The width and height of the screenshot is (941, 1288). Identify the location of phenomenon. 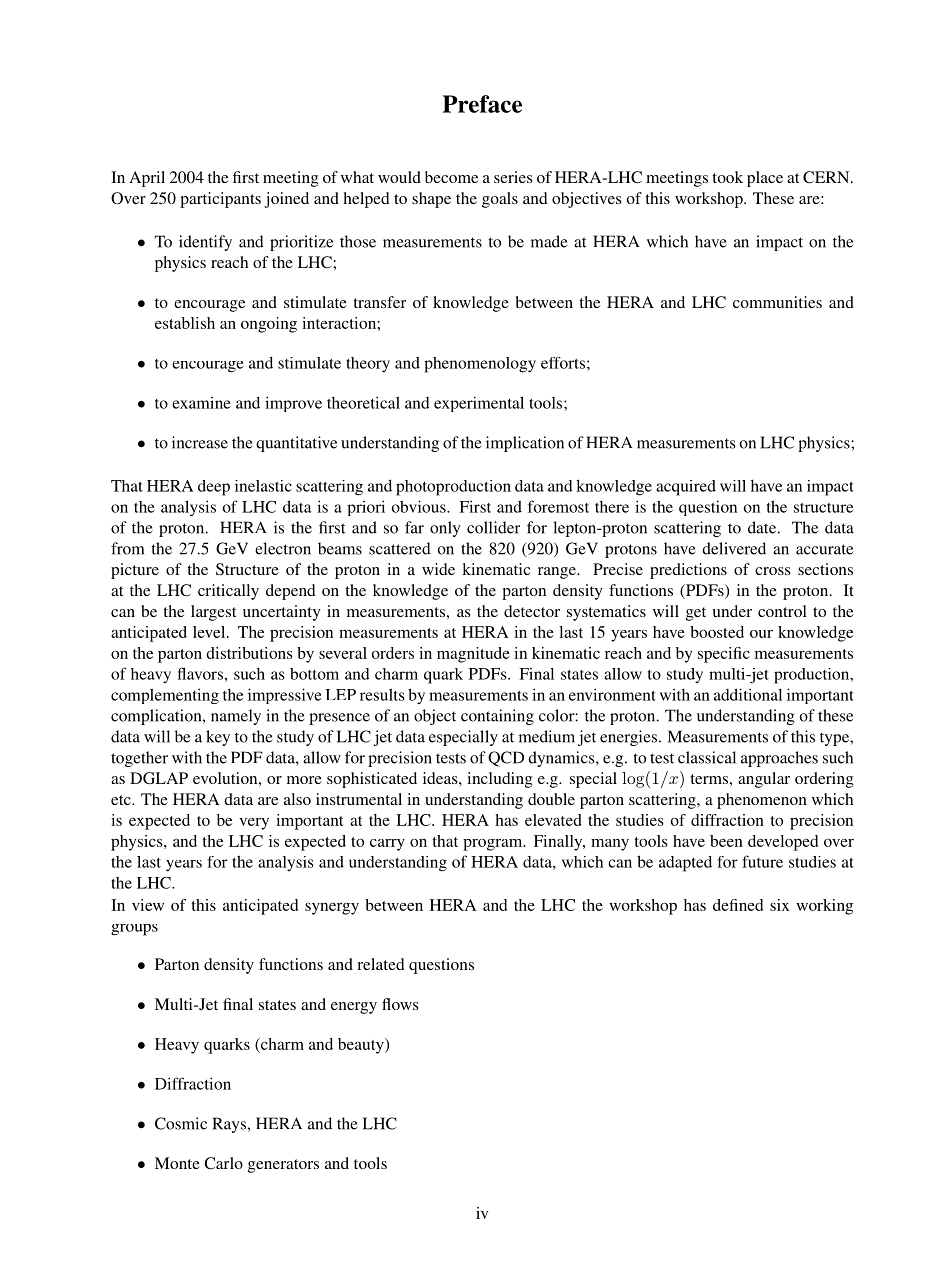
(762, 801).
